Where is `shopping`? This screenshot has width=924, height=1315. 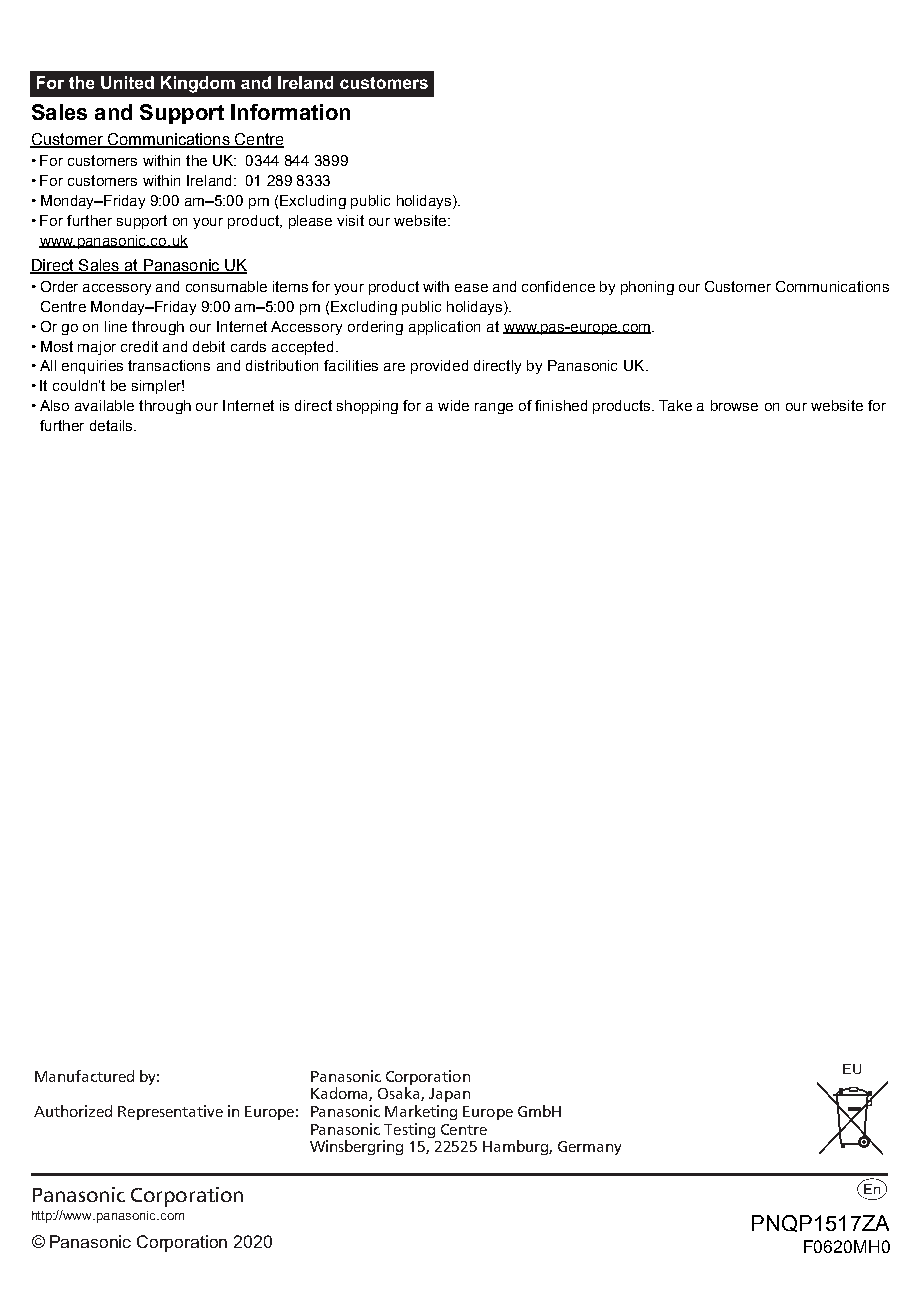 shopping is located at coordinates (367, 407).
